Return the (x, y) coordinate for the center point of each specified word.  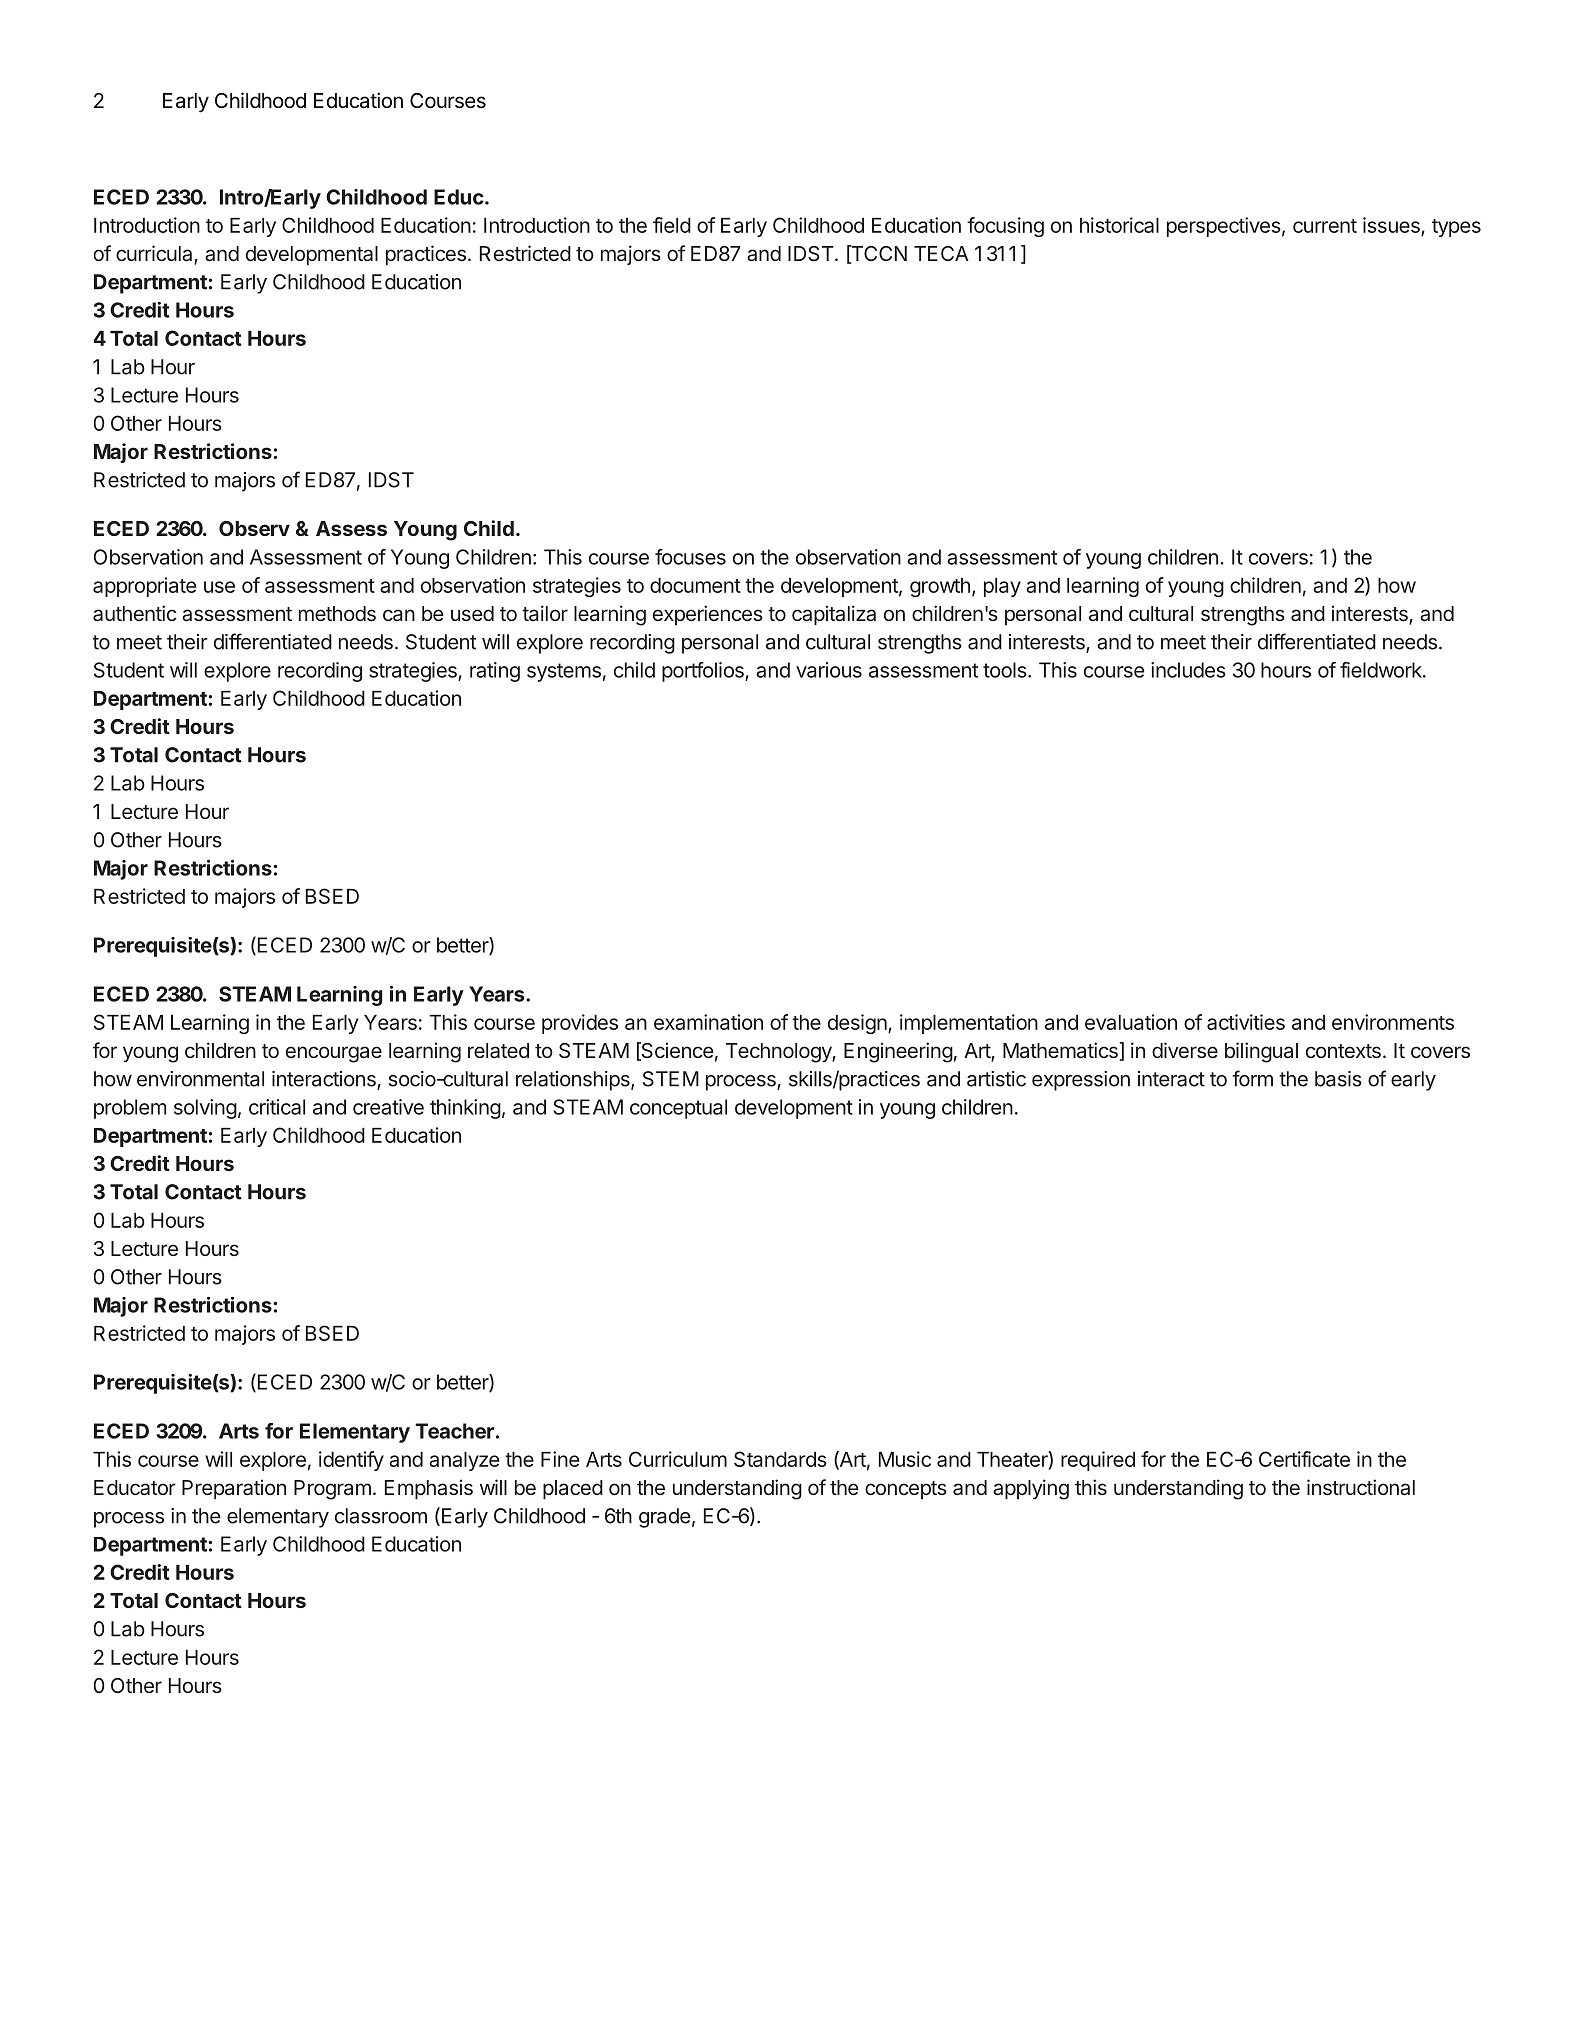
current (1325, 226)
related (498, 1051)
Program (332, 1490)
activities (1246, 1022)
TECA (941, 253)
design (857, 1024)
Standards (780, 1459)
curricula (155, 254)
